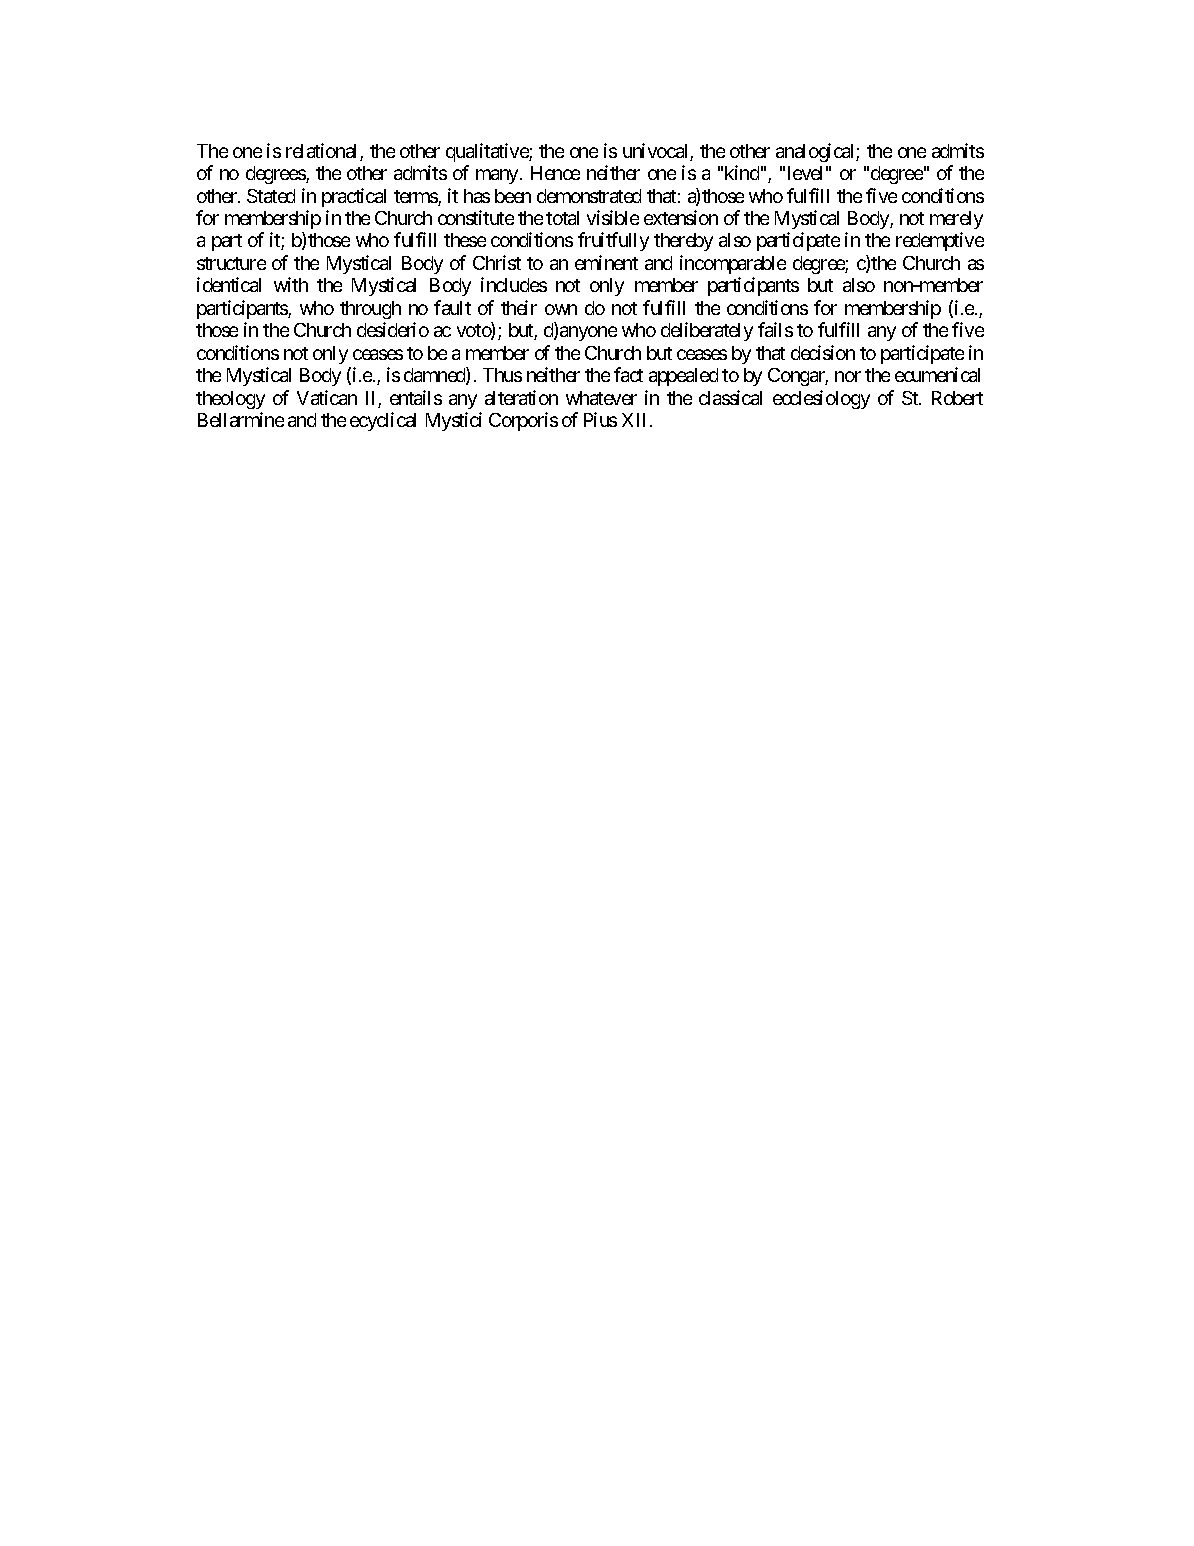 The width and height of the page is (1194, 1546). Describe the element at coordinates (823, 352) in the page. I see `decision` at that location.
